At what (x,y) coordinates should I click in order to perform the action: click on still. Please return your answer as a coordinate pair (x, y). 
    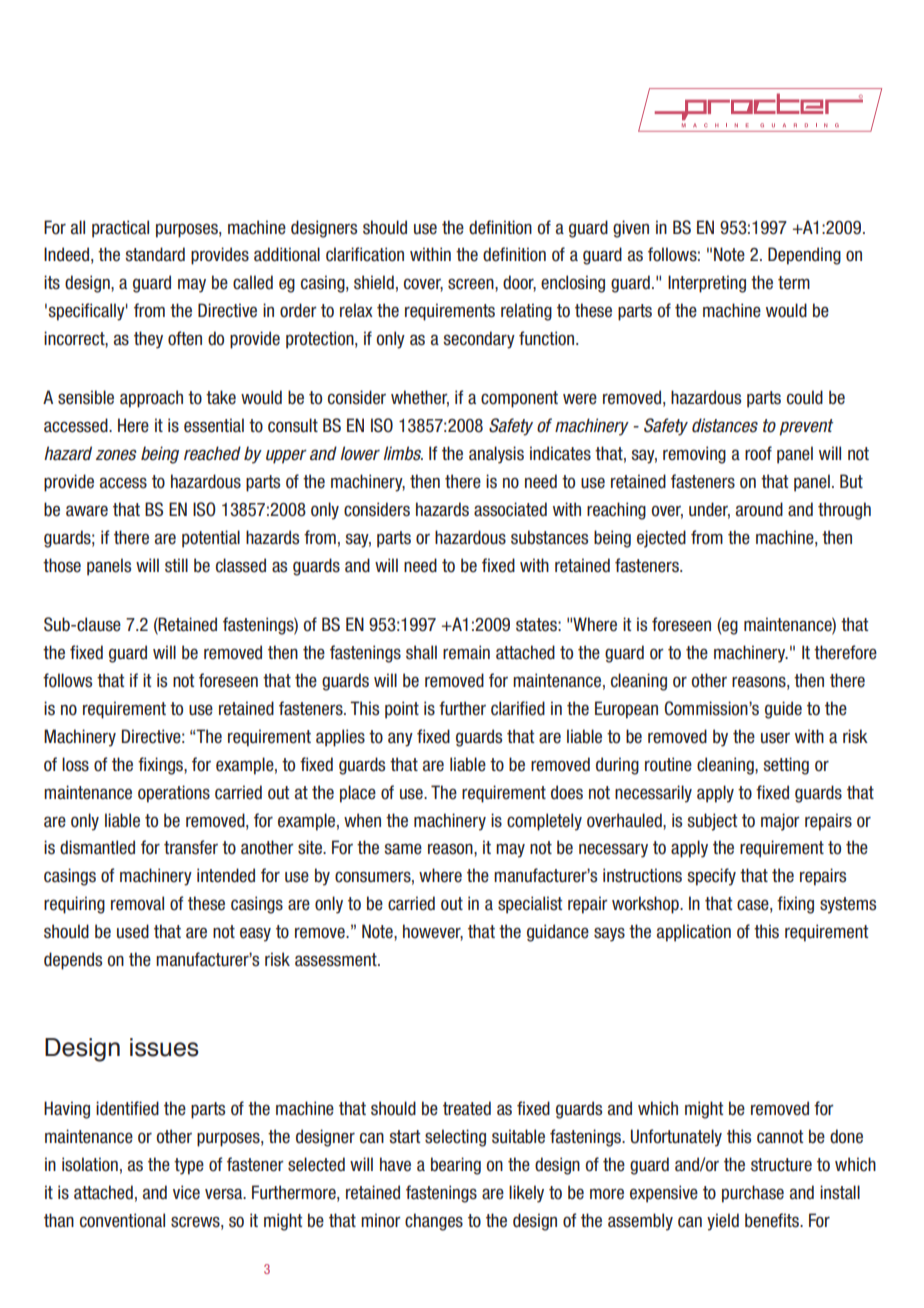
    Looking at the image, I should click on (176, 565).
